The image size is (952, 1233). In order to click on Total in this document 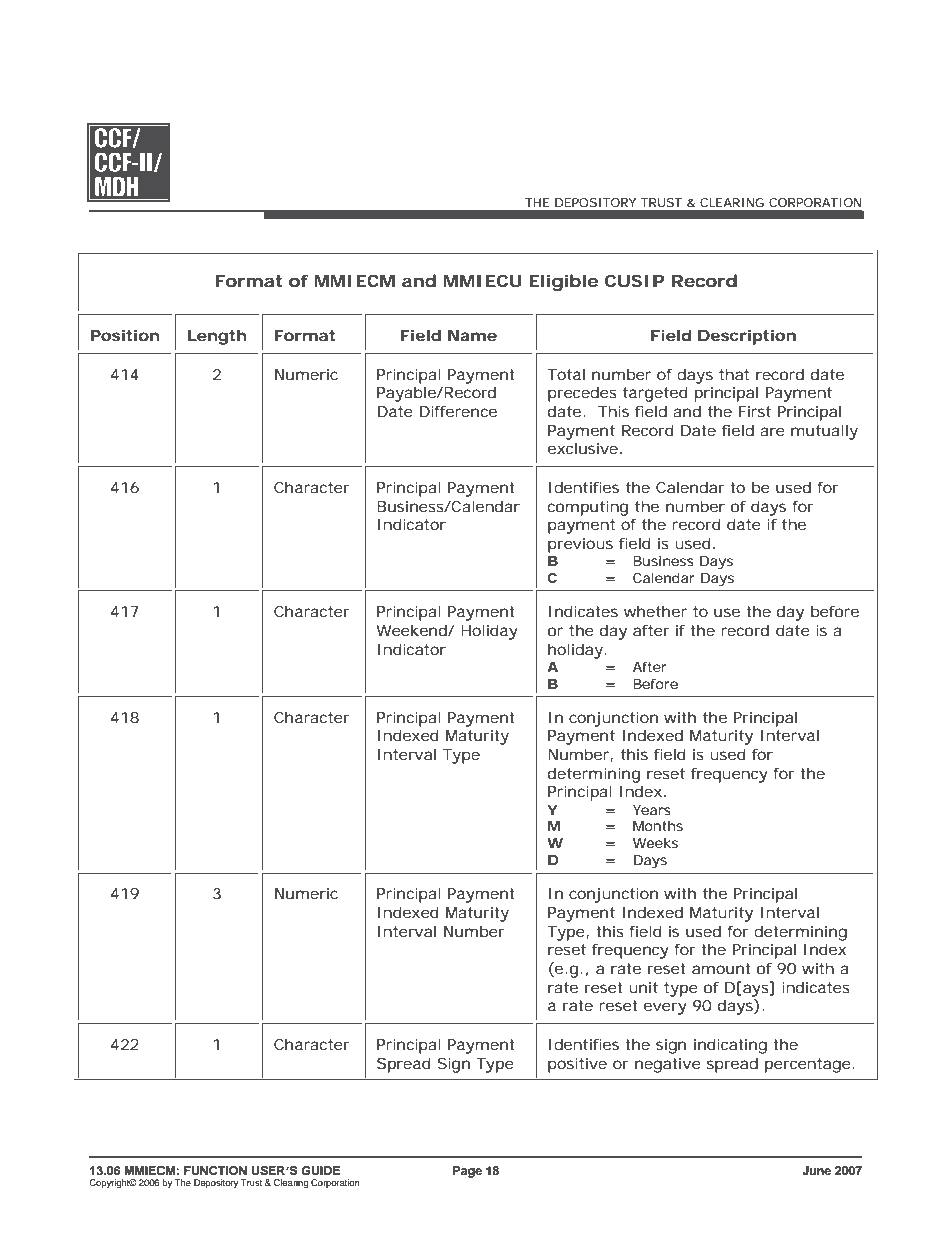, I will do `click(566, 374)`.
